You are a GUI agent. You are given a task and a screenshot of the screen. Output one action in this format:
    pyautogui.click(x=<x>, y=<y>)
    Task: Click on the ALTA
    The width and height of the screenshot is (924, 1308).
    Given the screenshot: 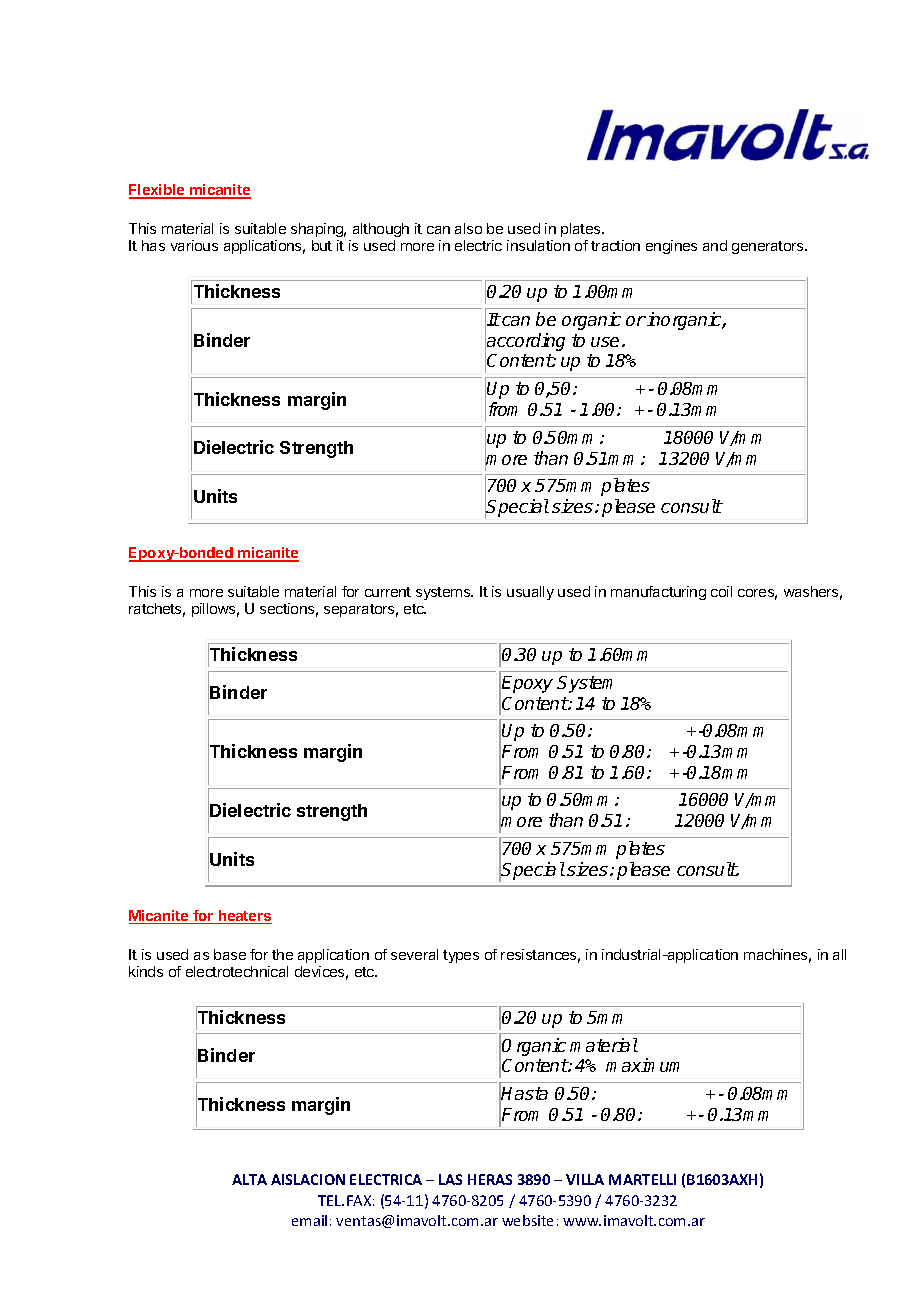 What is the action you would take?
    pyautogui.click(x=249, y=1179)
